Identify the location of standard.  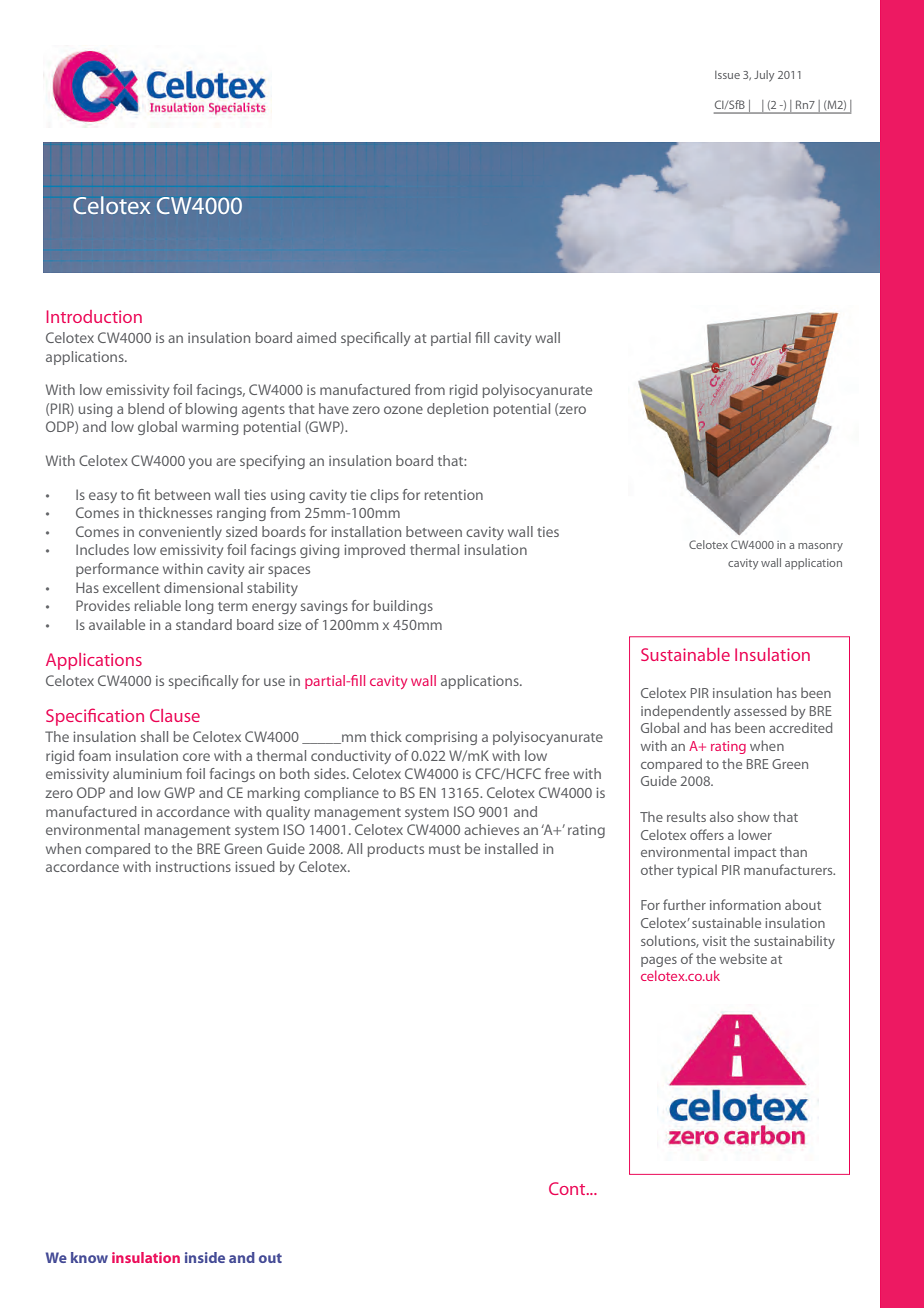
(204, 624).
